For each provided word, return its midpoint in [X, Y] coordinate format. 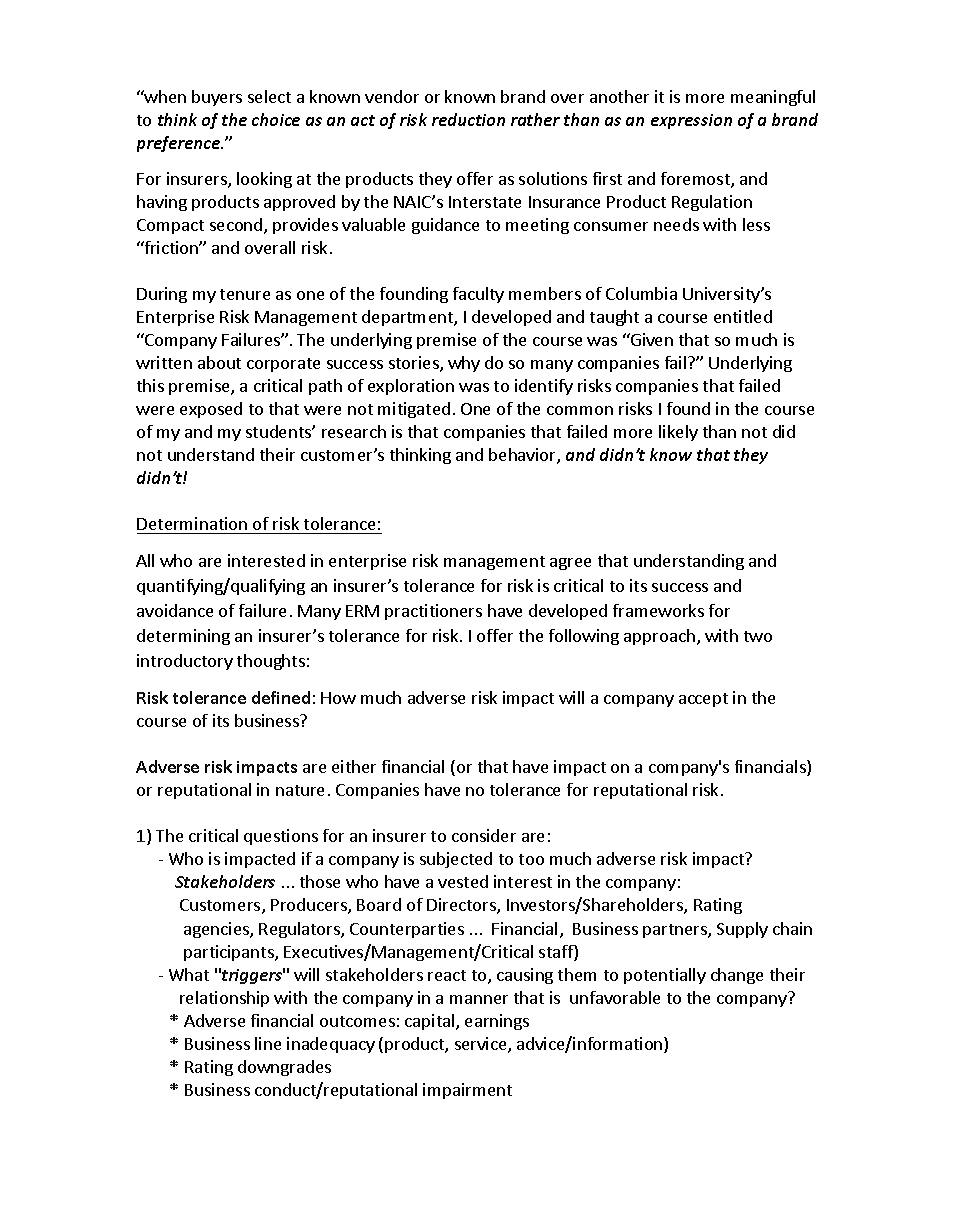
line [268, 1043]
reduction [468, 119]
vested [463, 881]
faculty [478, 295]
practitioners [433, 612]
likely [678, 433]
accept [703, 700]
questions [281, 837]
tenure [245, 294]
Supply [742, 930]
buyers [217, 98]
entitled [743, 316]
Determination [192, 523]
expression [691, 121]
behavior [523, 456]
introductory [185, 662]
